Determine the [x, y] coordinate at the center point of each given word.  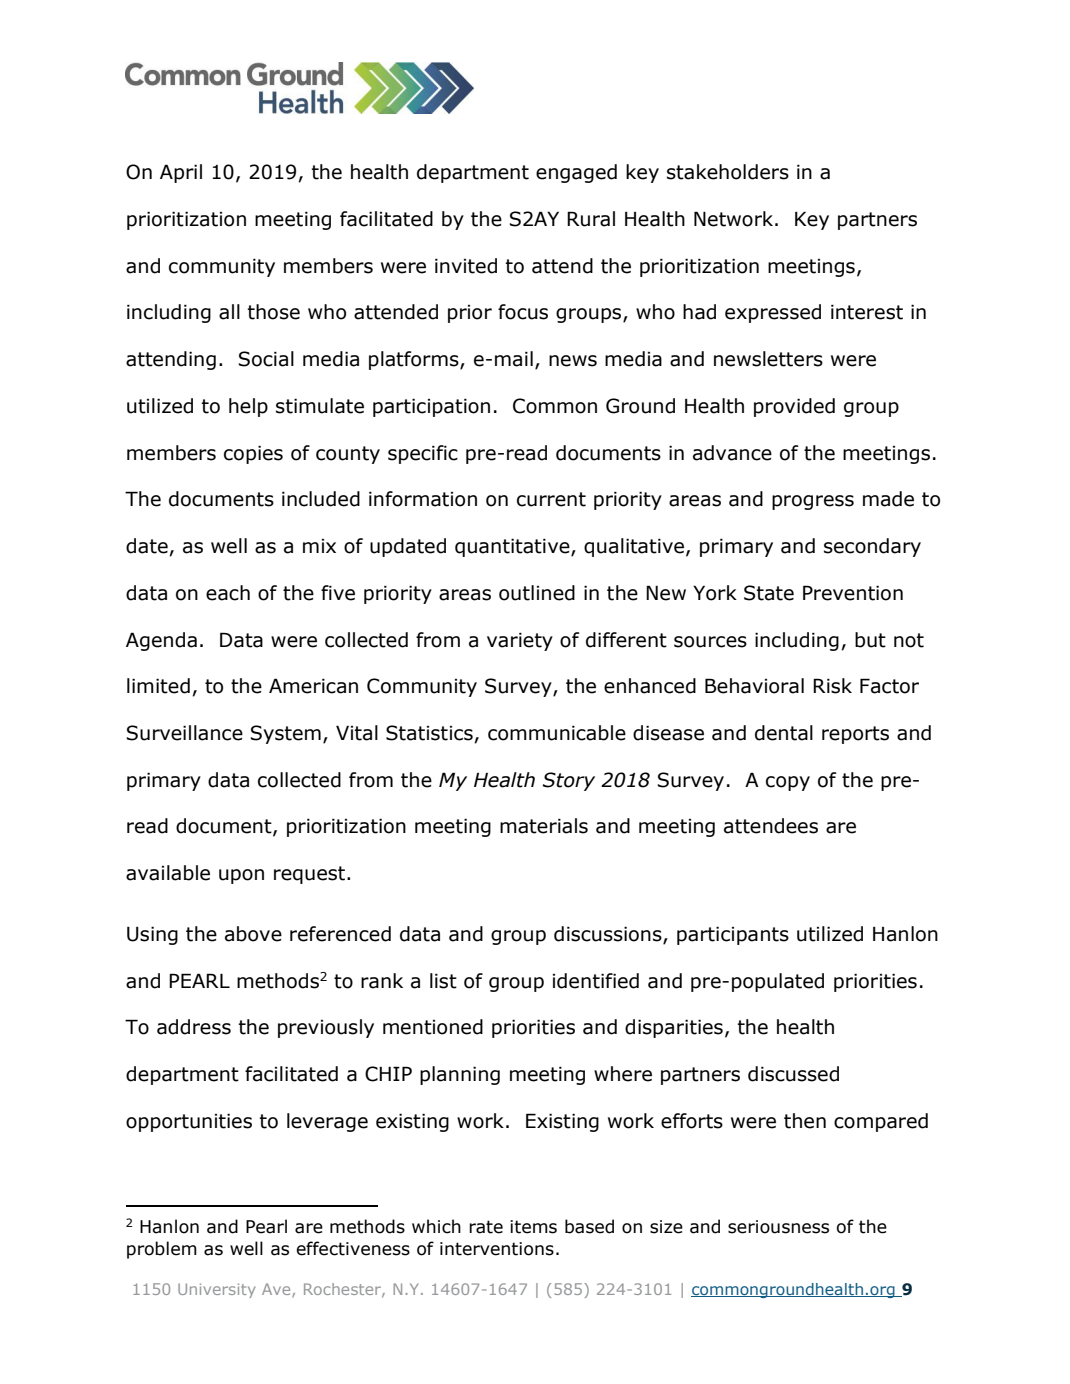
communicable [557, 733]
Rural [591, 219]
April [181, 173]
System [285, 734]
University [216, 1290]
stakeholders [728, 172]
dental [784, 733]
